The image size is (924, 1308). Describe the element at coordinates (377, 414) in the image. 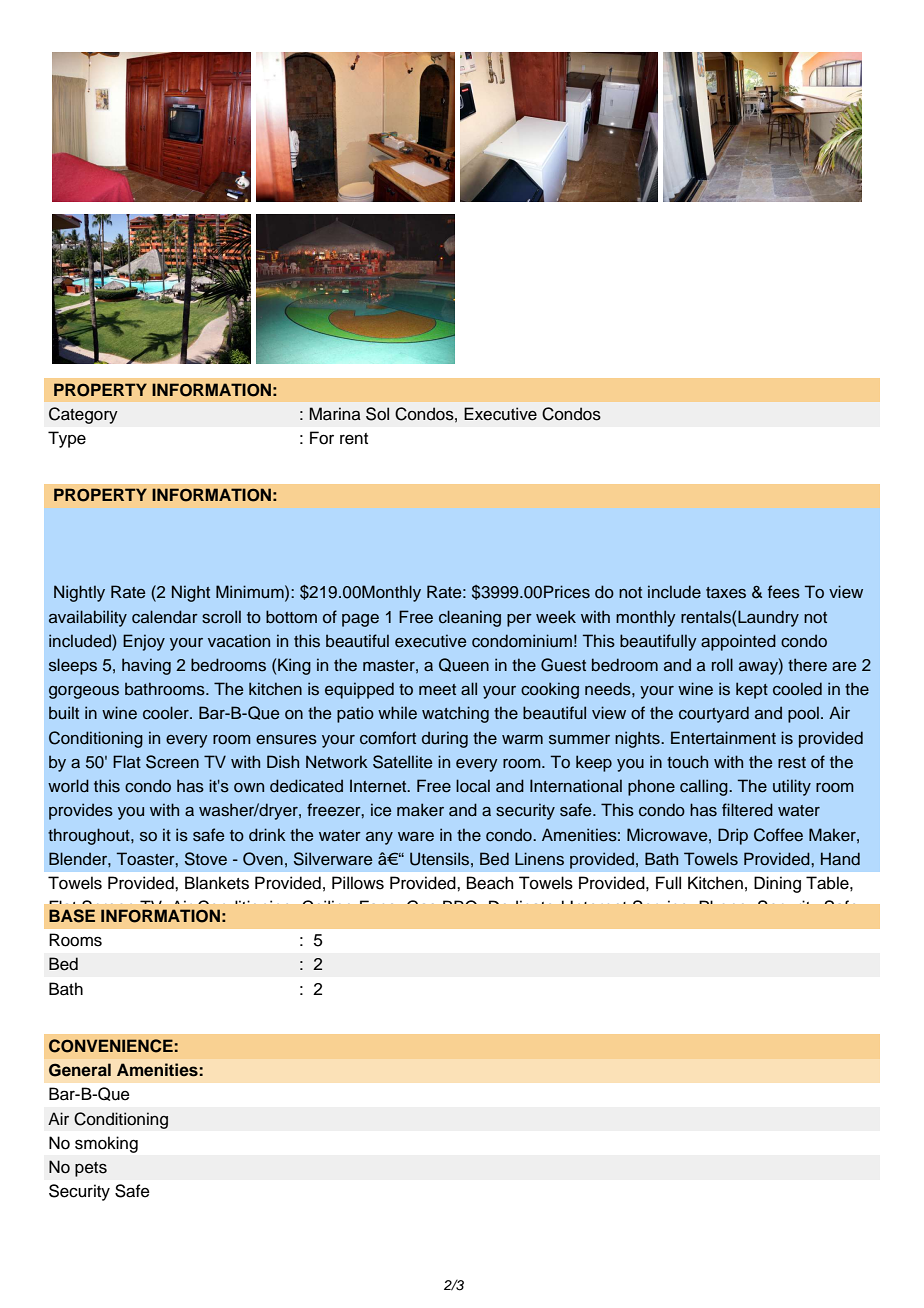

I see `Sol` at that location.
